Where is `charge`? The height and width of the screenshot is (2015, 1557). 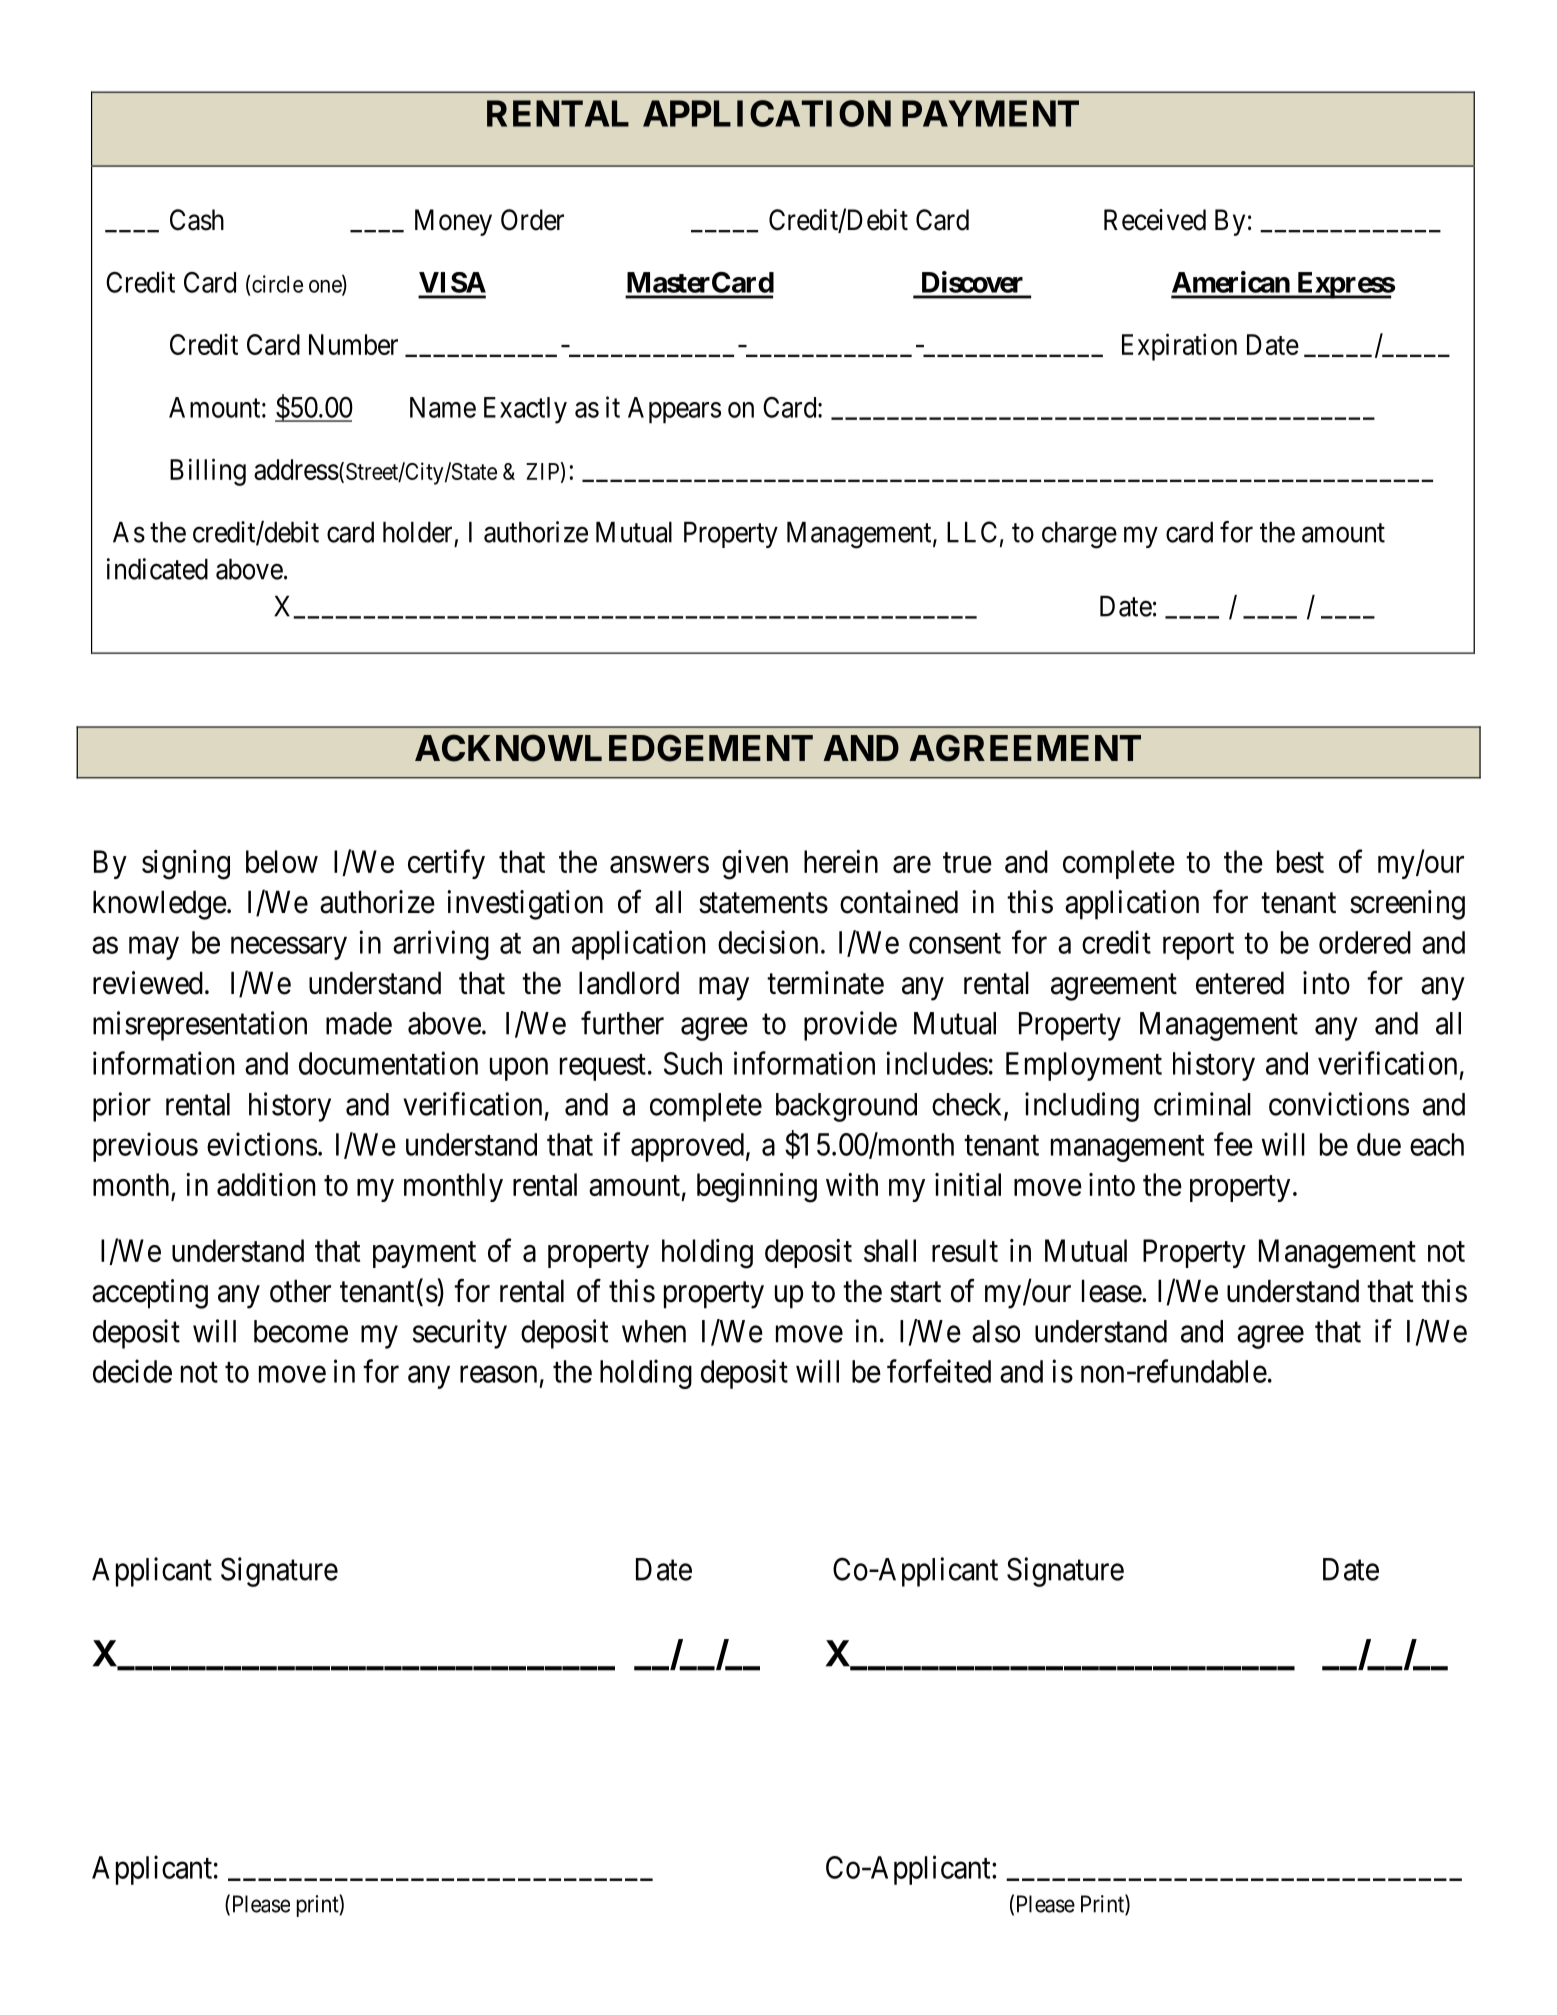 charge is located at coordinates (1079, 535).
